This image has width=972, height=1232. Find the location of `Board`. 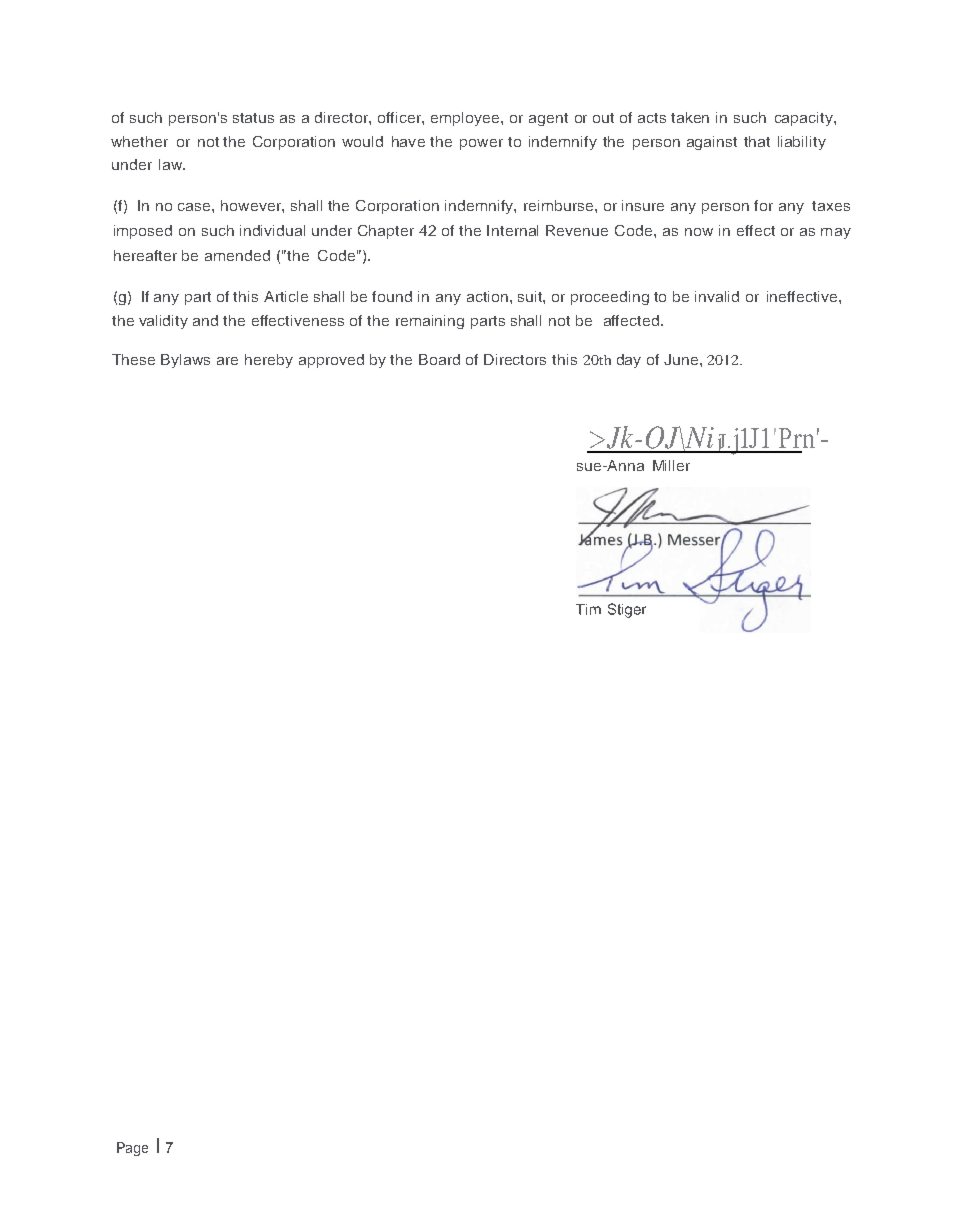

Board is located at coordinates (439, 359).
